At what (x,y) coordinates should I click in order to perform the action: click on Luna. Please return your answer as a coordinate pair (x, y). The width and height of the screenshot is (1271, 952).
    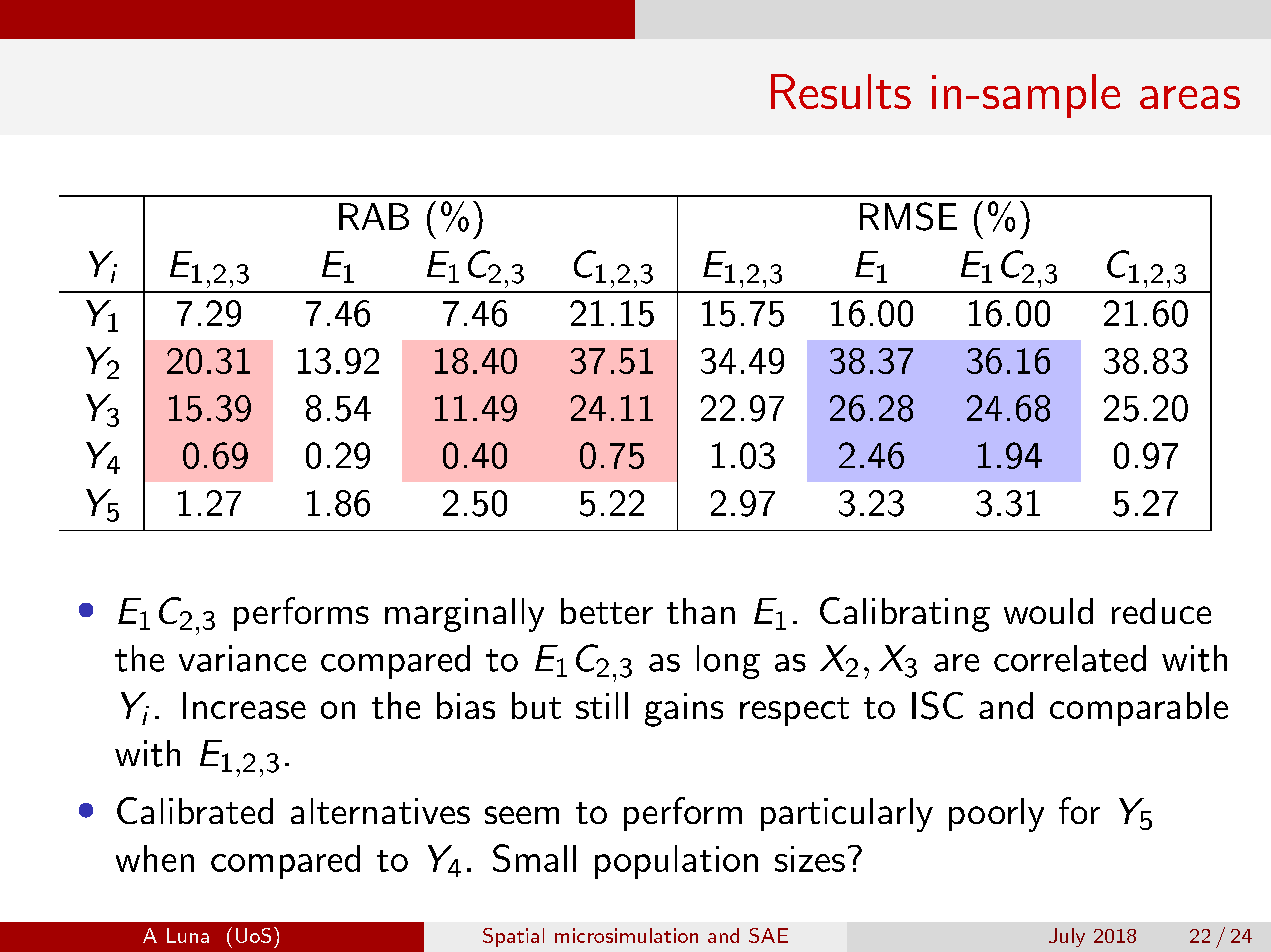
    Looking at the image, I should click on (188, 935).
